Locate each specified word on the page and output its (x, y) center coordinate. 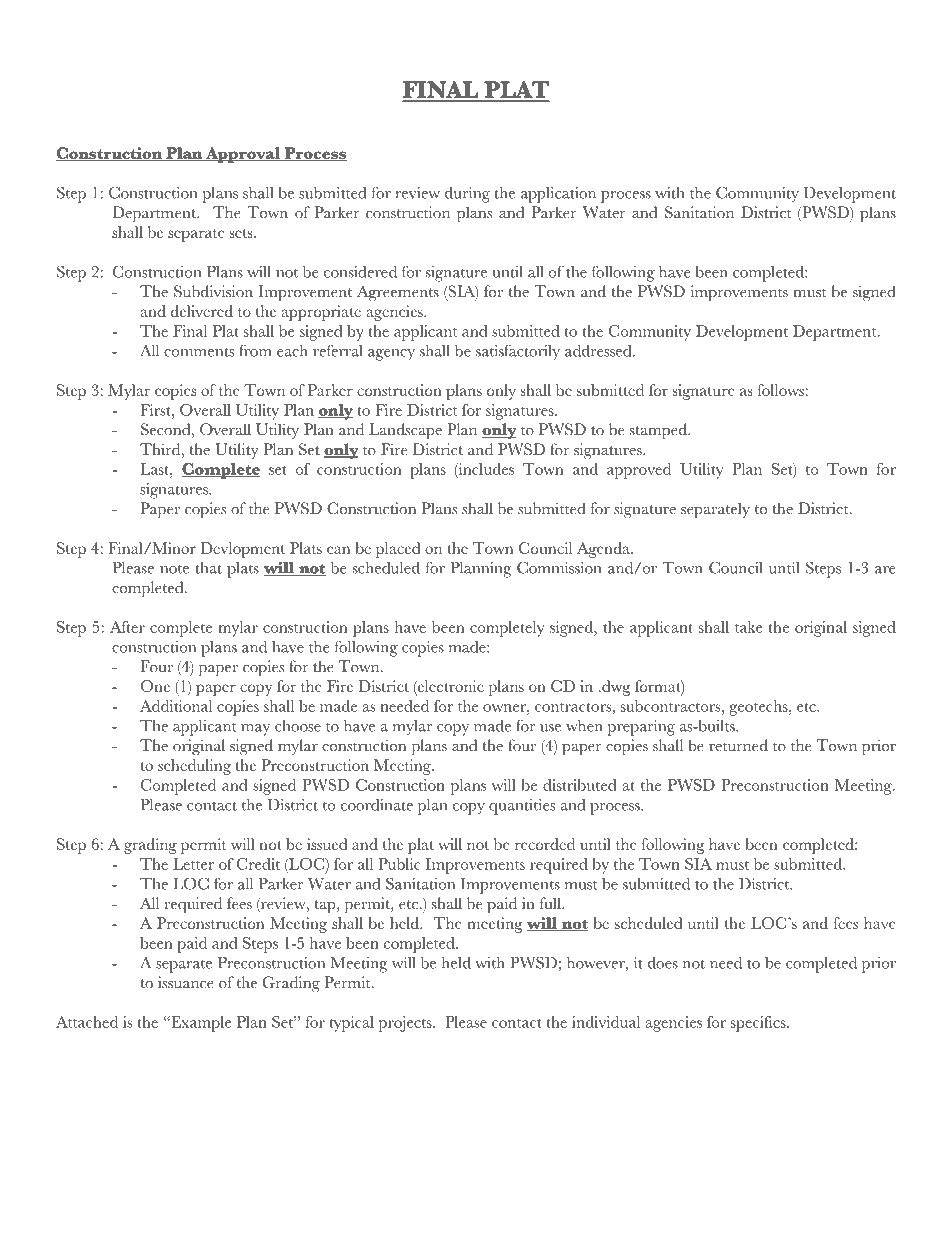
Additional (176, 706)
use (550, 728)
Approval (243, 155)
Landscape (405, 431)
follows (781, 390)
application (558, 195)
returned (738, 745)
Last (155, 469)
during (467, 195)
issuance (186, 982)
